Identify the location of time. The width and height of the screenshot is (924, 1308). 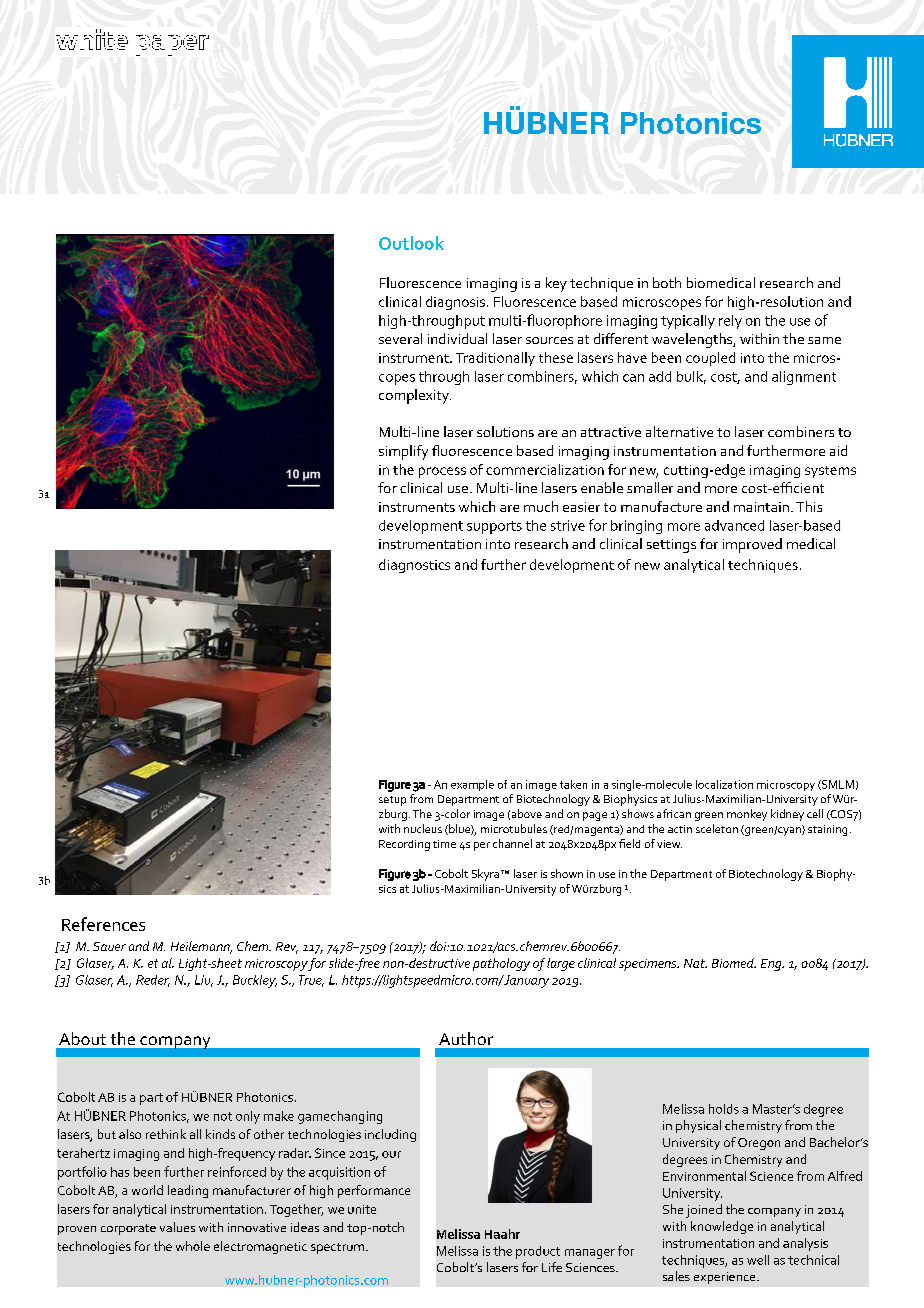
(444, 844).
